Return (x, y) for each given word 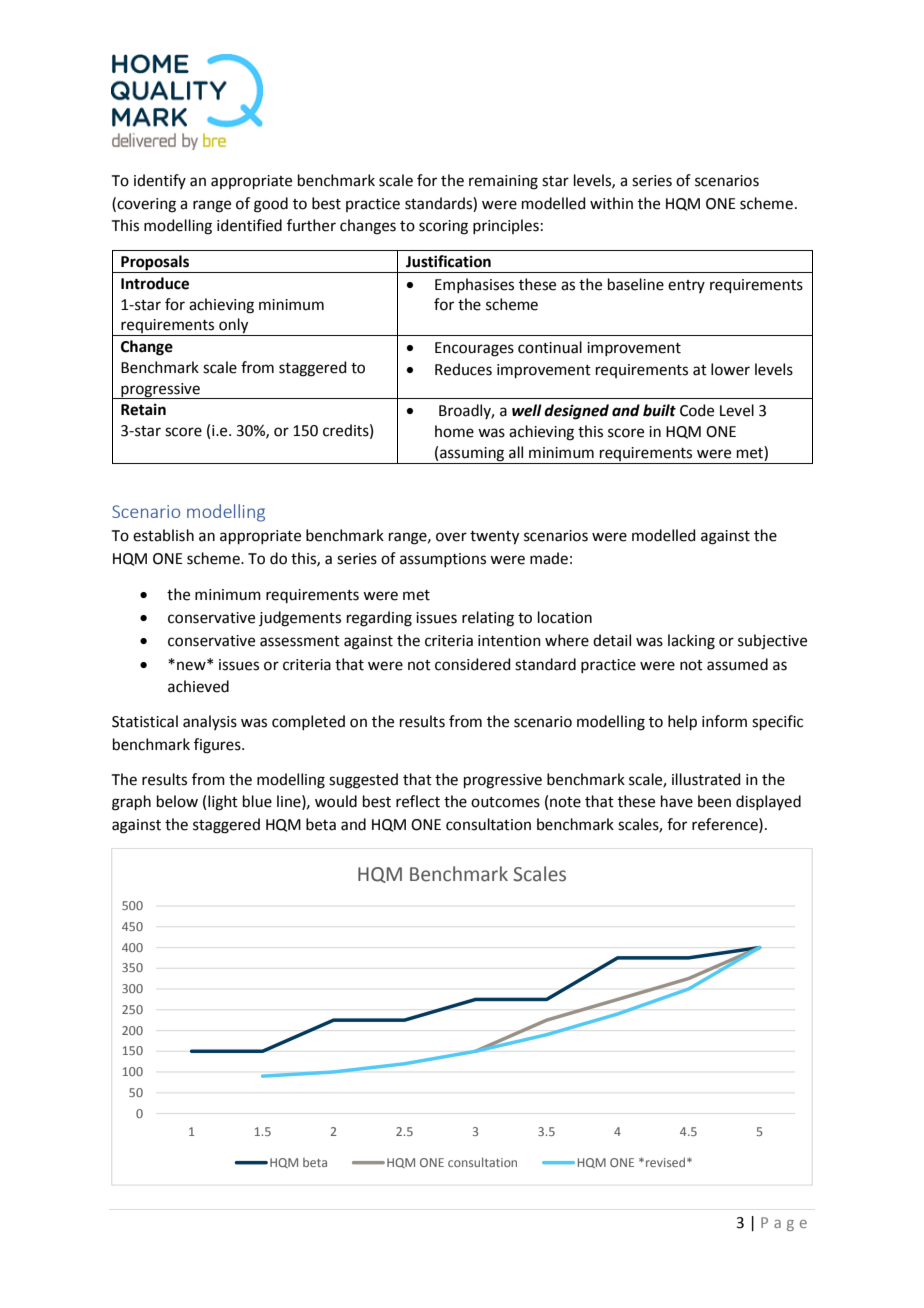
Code (697, 410)
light (223, 803)
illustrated (706, 779)
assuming (472, 454)
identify (160, 181)
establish (163, 535)
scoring (443, 227)
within (611, 203)
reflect (418, 801)
